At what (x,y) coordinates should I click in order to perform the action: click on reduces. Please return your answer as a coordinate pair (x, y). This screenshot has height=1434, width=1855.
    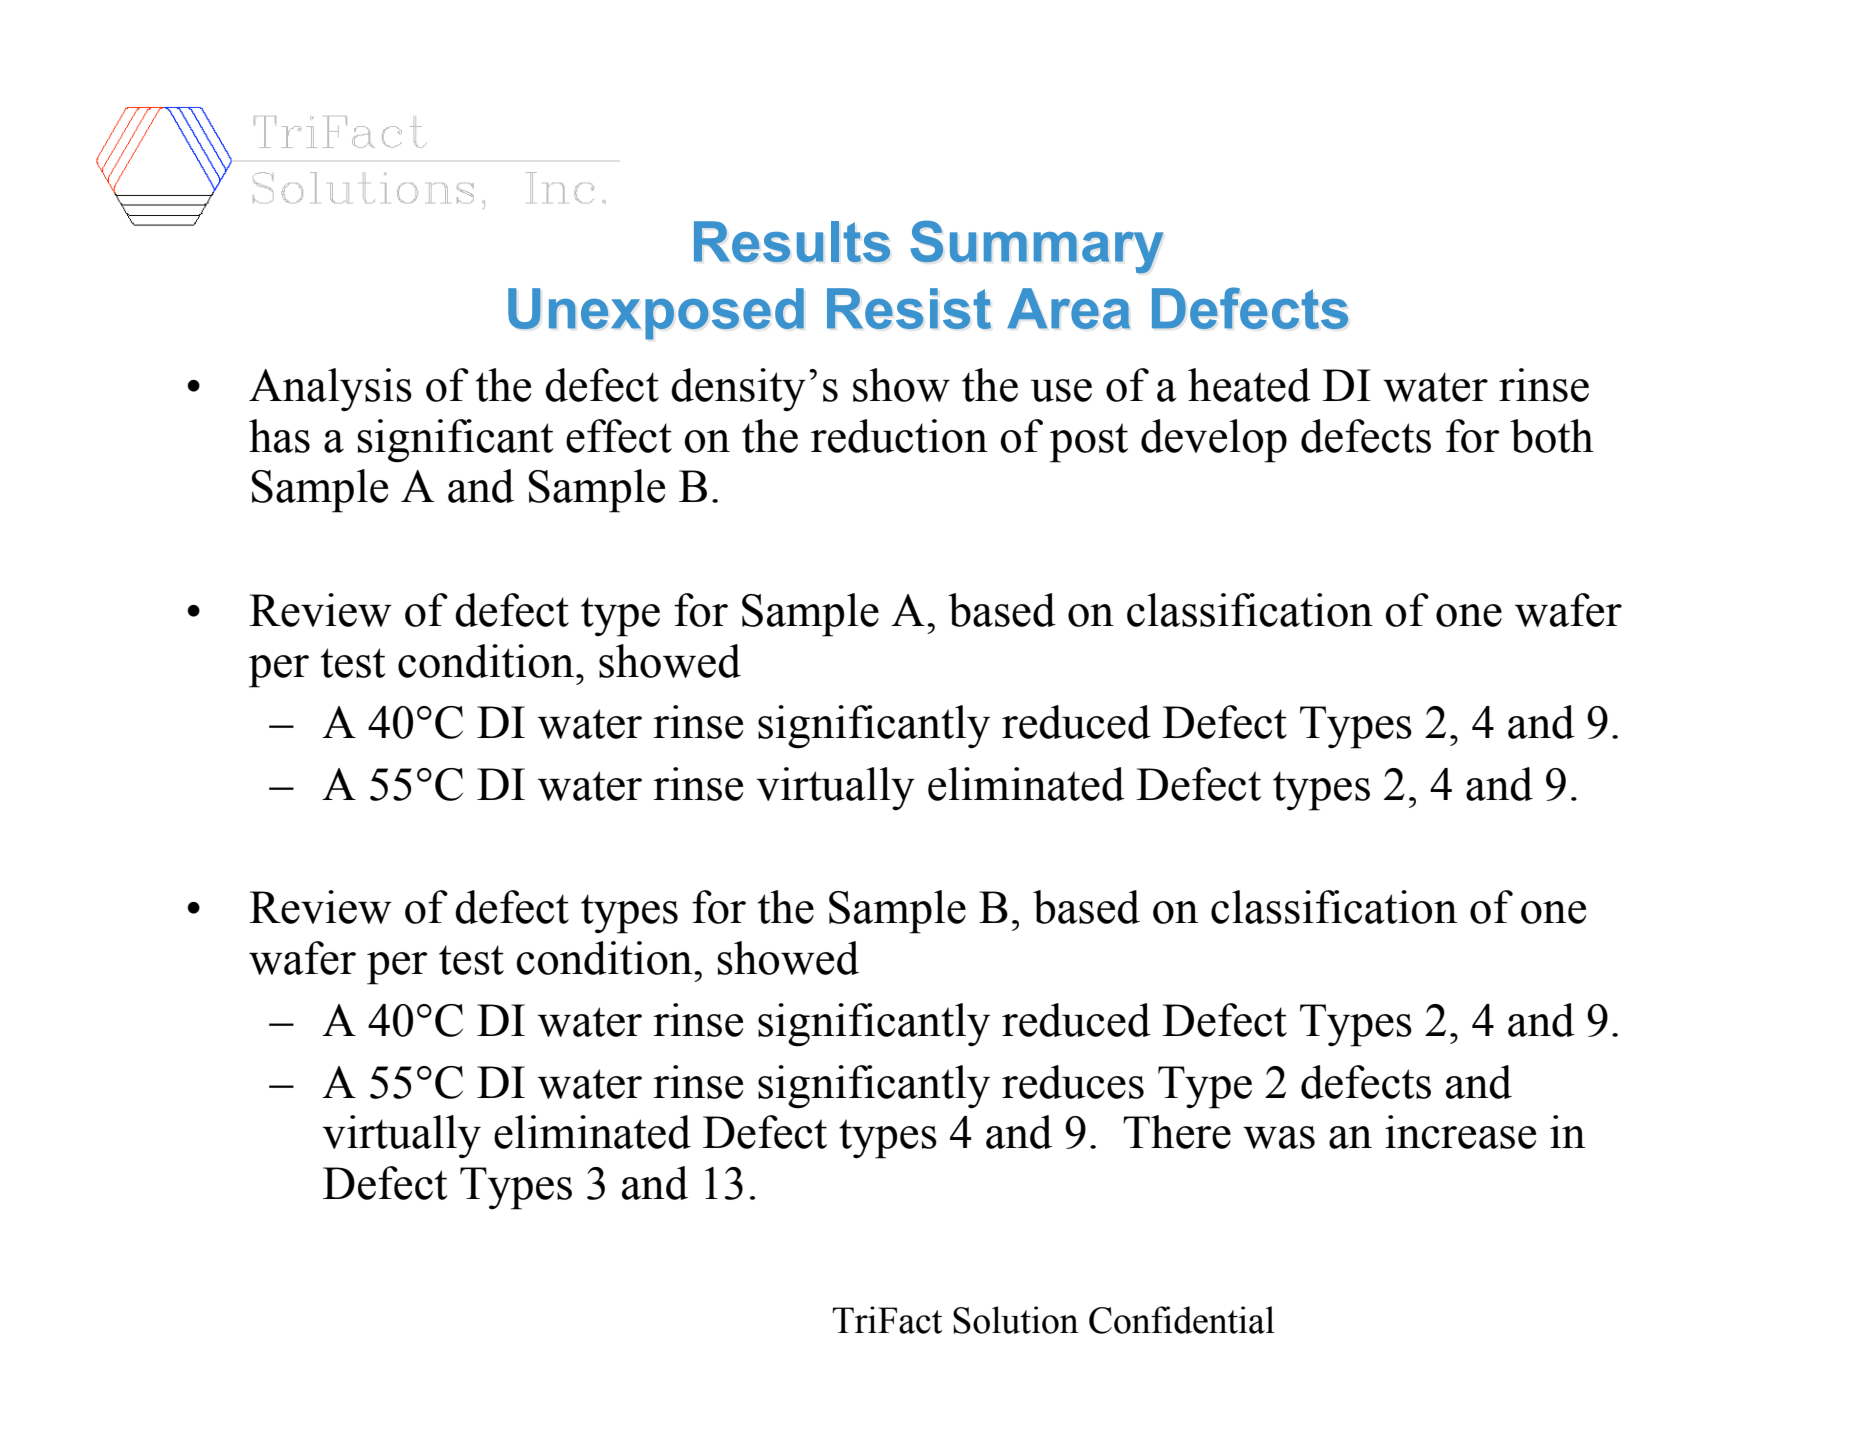
    Looking at the image, I should click on (1073, 1082).
